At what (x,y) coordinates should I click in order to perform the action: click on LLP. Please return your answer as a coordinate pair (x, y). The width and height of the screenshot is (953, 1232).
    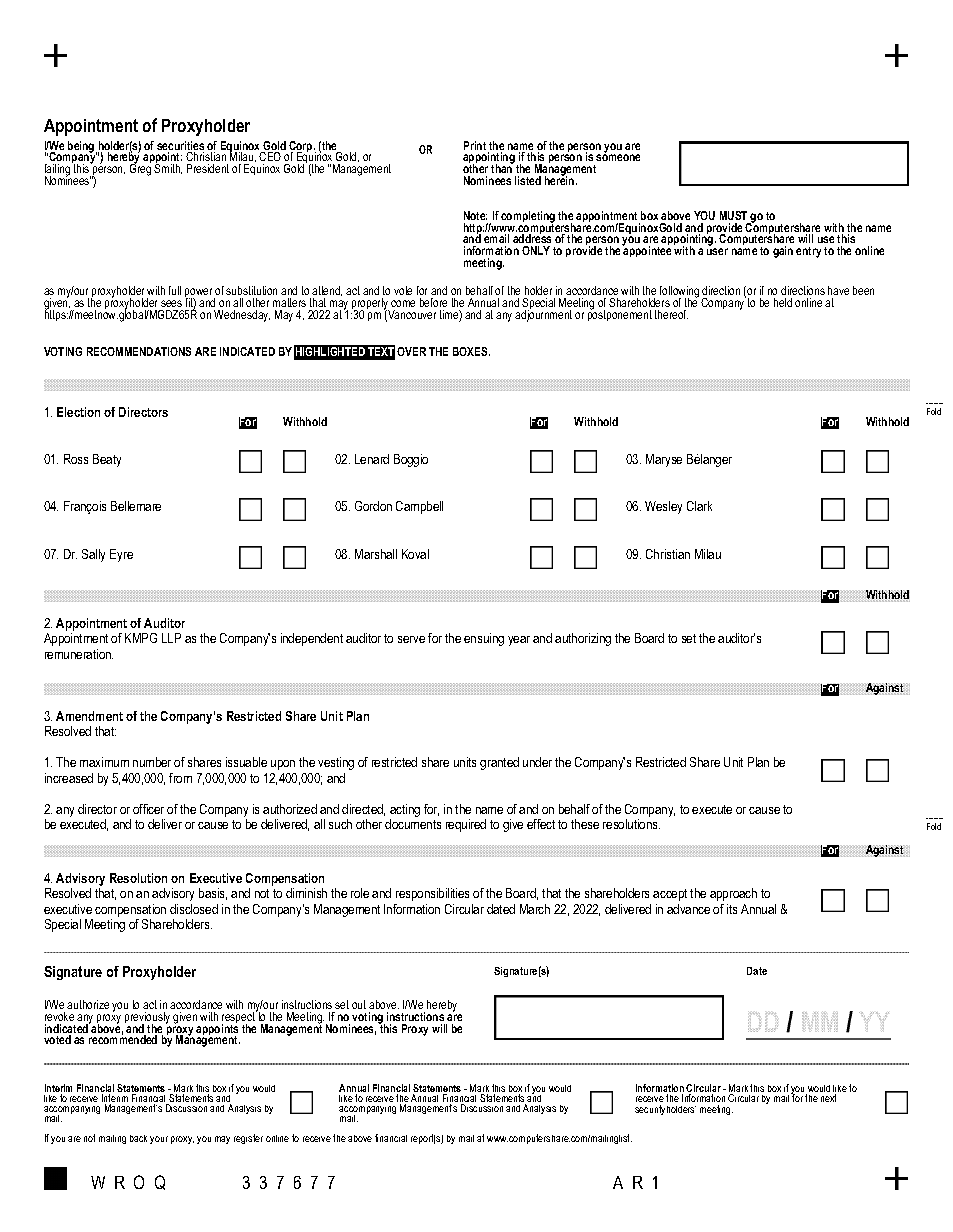
    Looking at the image, I should click on (171, 638).
